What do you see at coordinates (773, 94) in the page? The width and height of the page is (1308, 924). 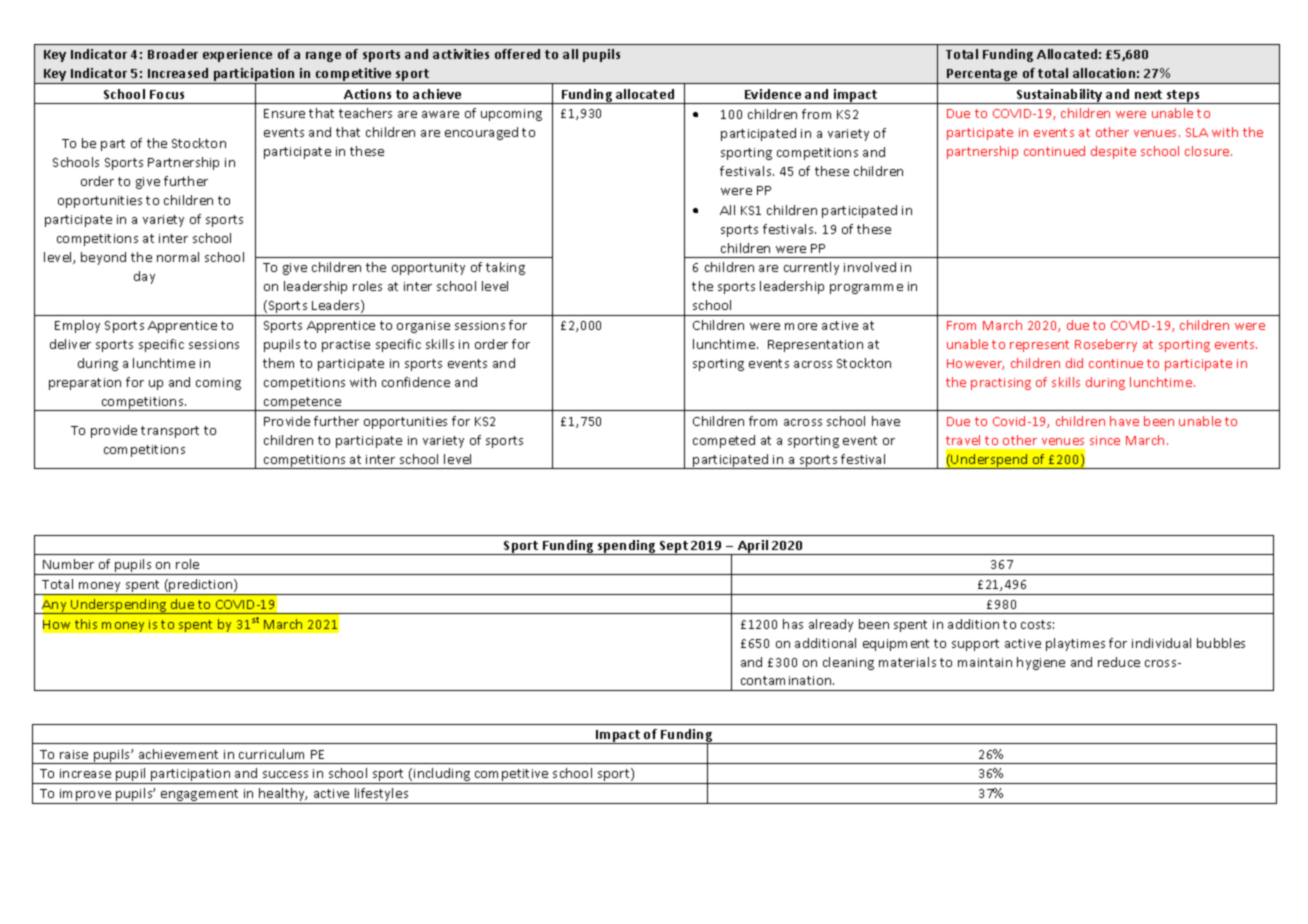 I see `Evidence` at bounding box center [773, 94].
